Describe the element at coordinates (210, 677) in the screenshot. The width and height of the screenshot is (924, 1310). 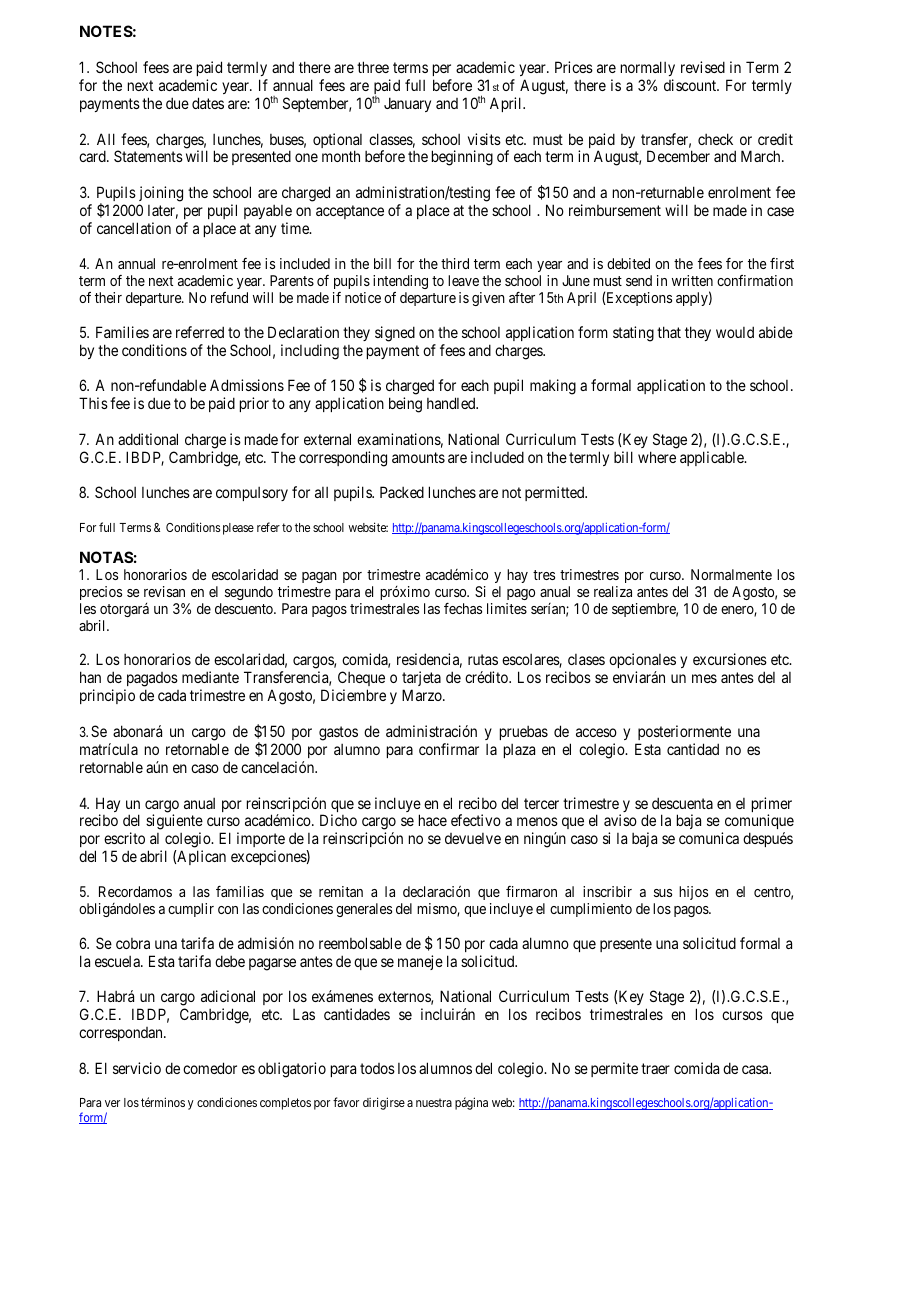
I see `mediante` at that location.
